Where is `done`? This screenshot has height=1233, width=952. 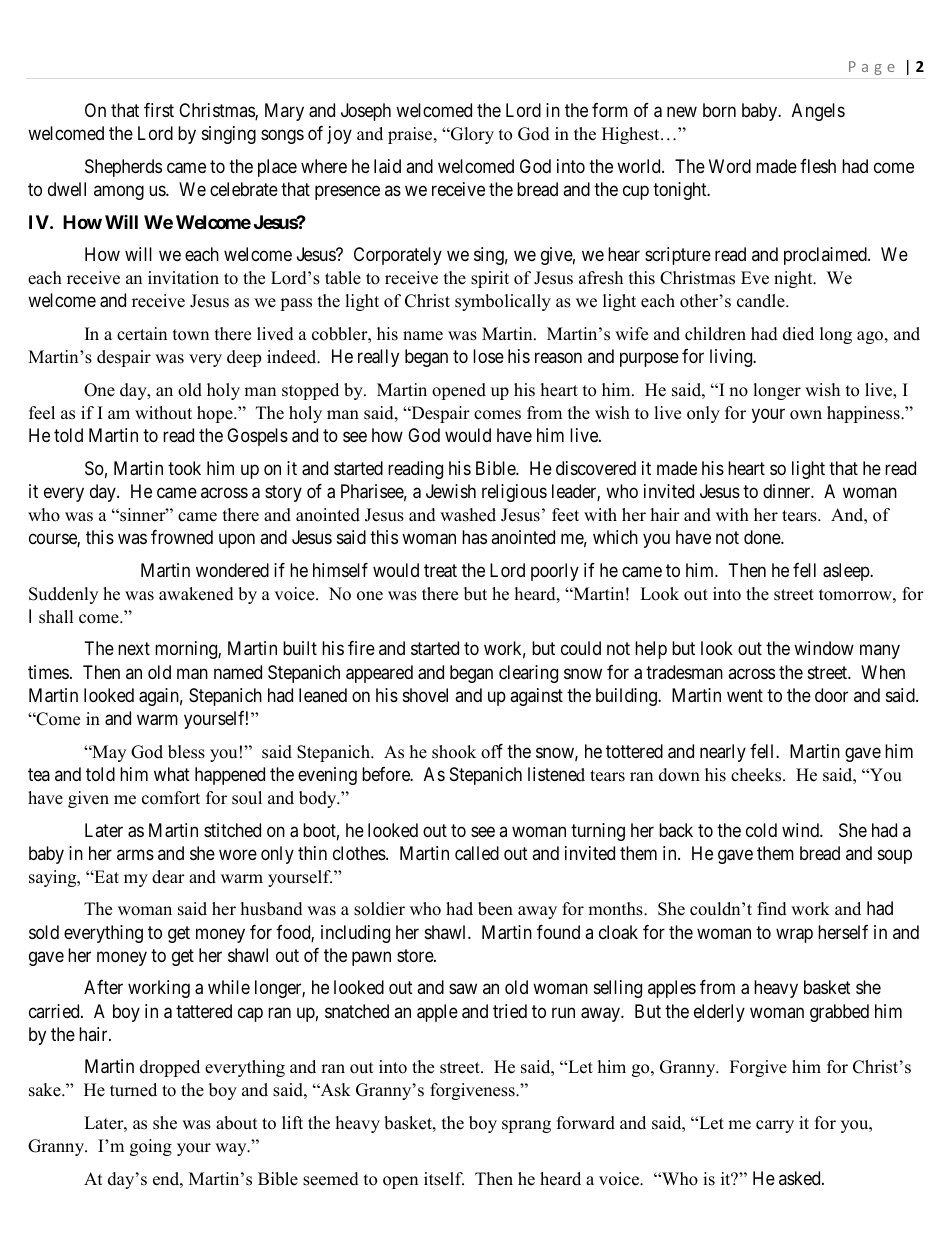 done is located at coordinates (763, 537).
